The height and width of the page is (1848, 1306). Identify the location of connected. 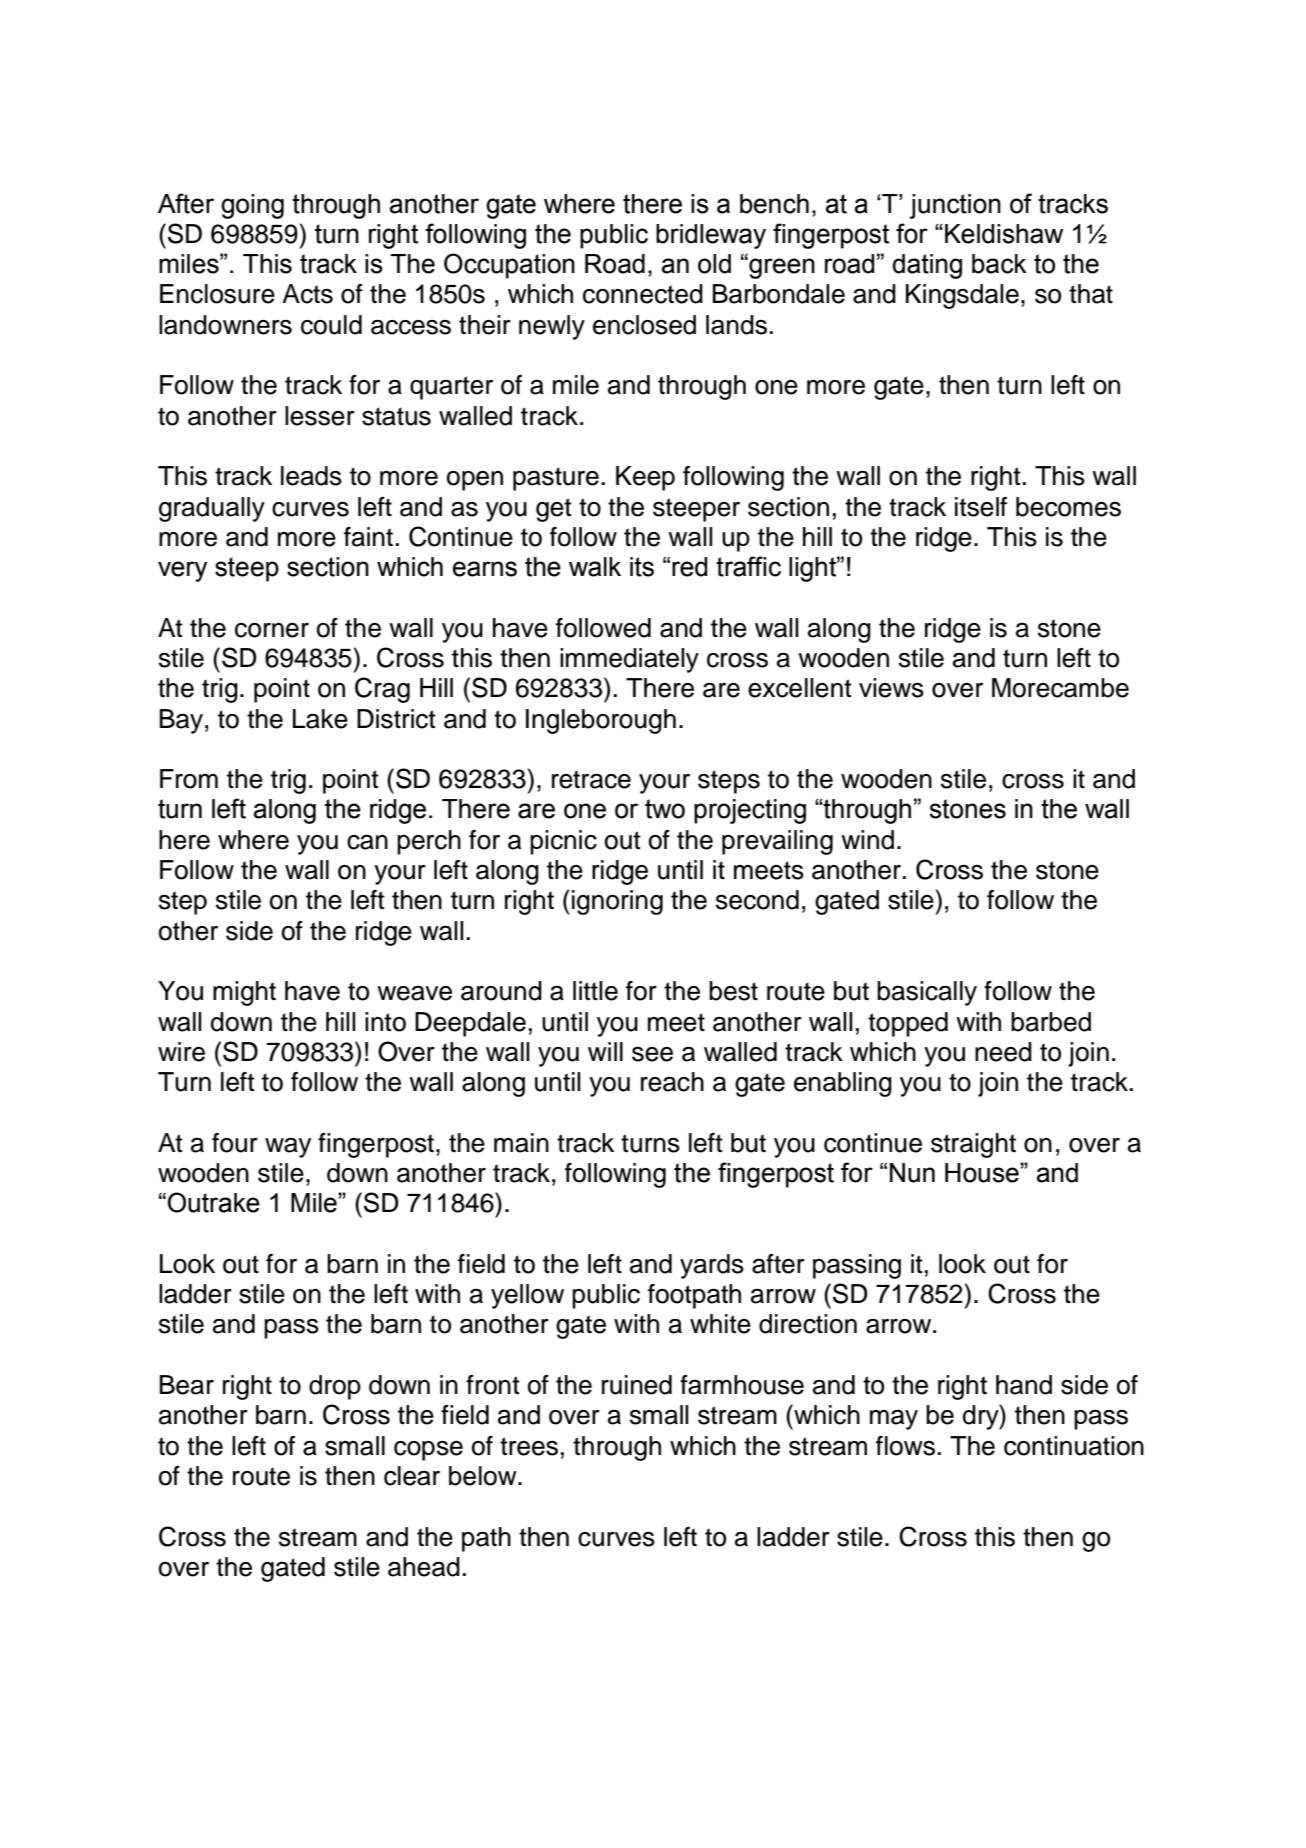
(643, 294).
